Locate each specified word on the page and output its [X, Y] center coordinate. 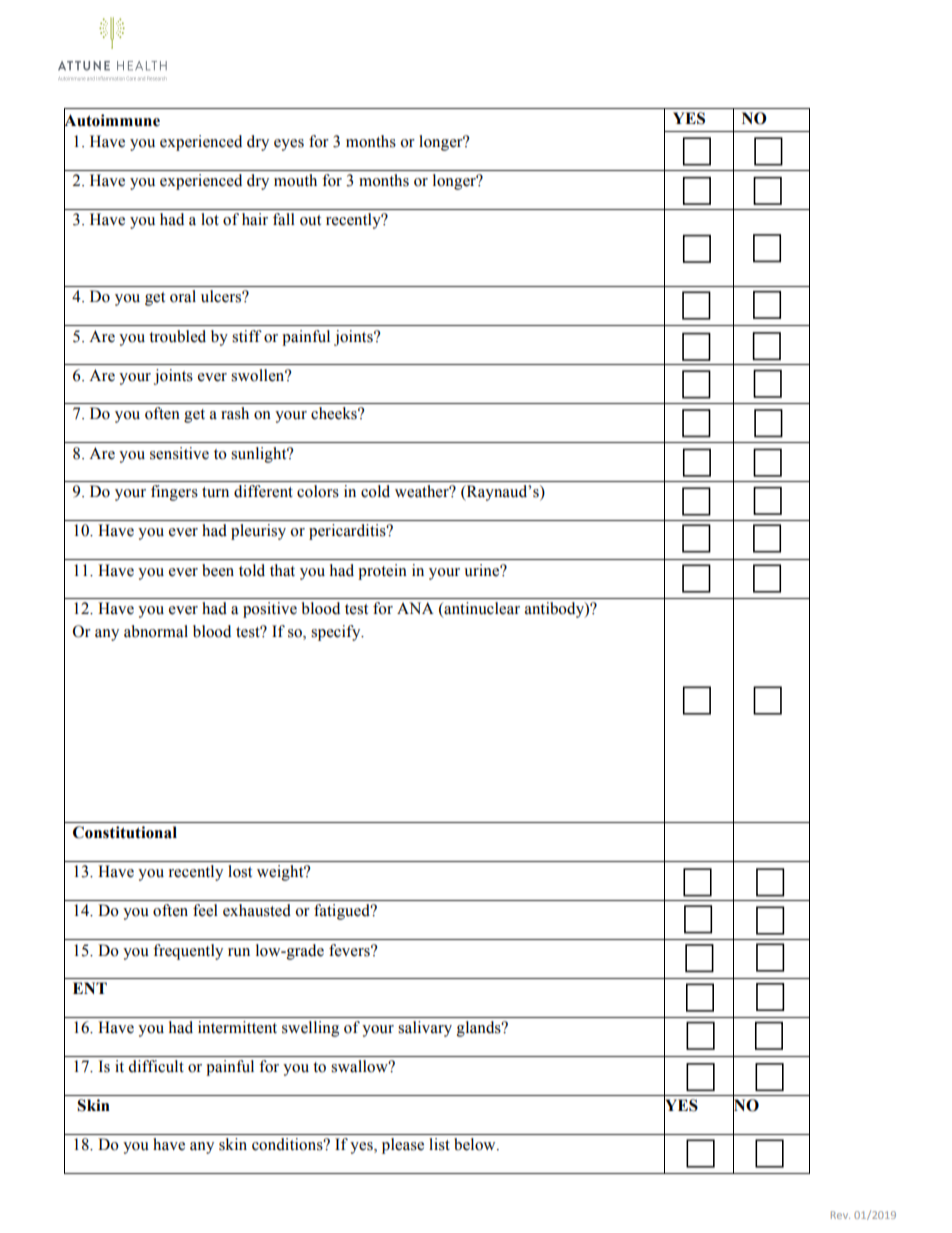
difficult [156, 1066]
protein [382, 572]
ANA [415, 608]
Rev [840, 1215]
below [476, 1144]
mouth [295, 180]
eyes [289, 145]
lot [210, 219]
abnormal [156, 631]
